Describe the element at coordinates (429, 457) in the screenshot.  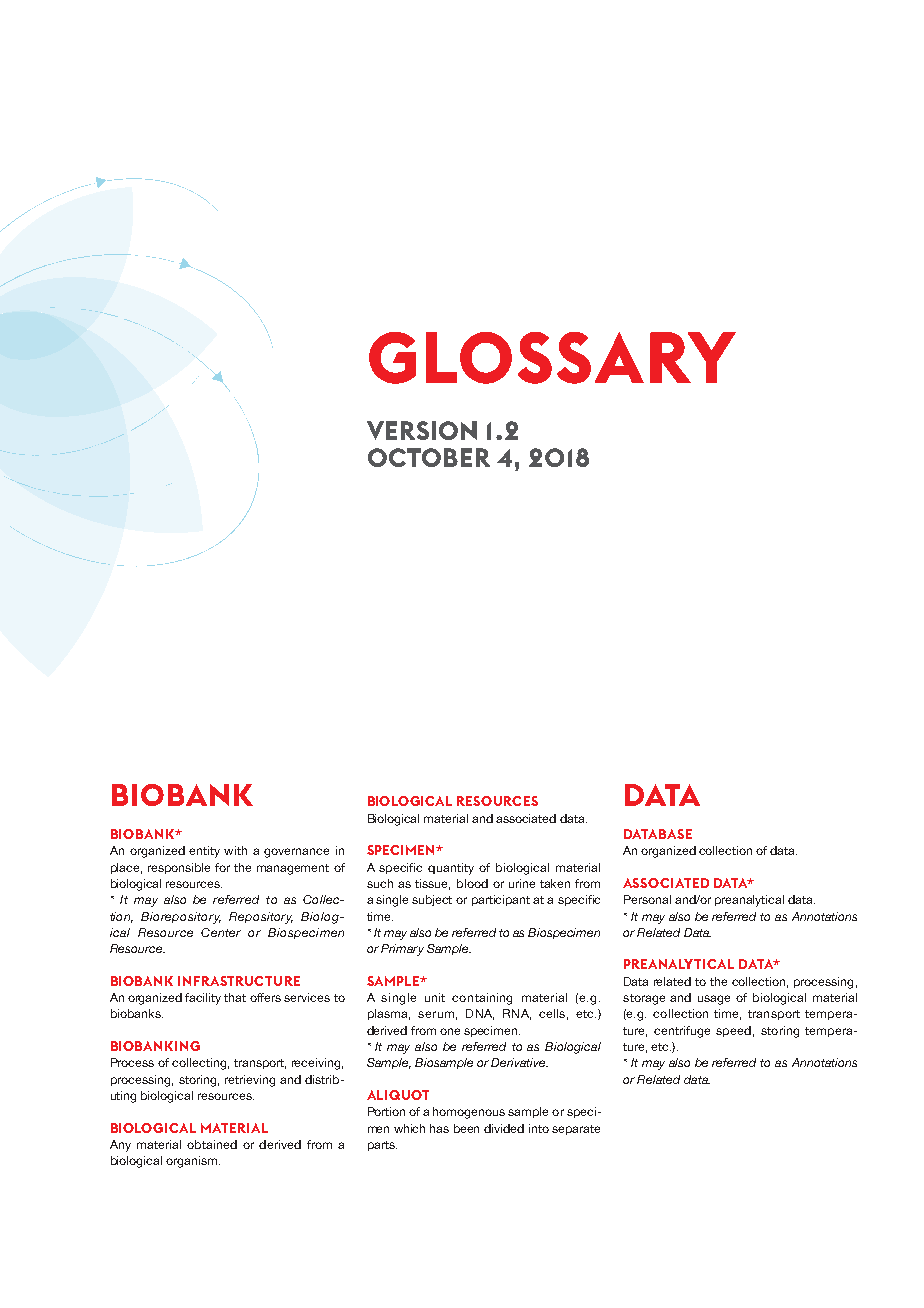
I see `OCTOBER` at that location.
